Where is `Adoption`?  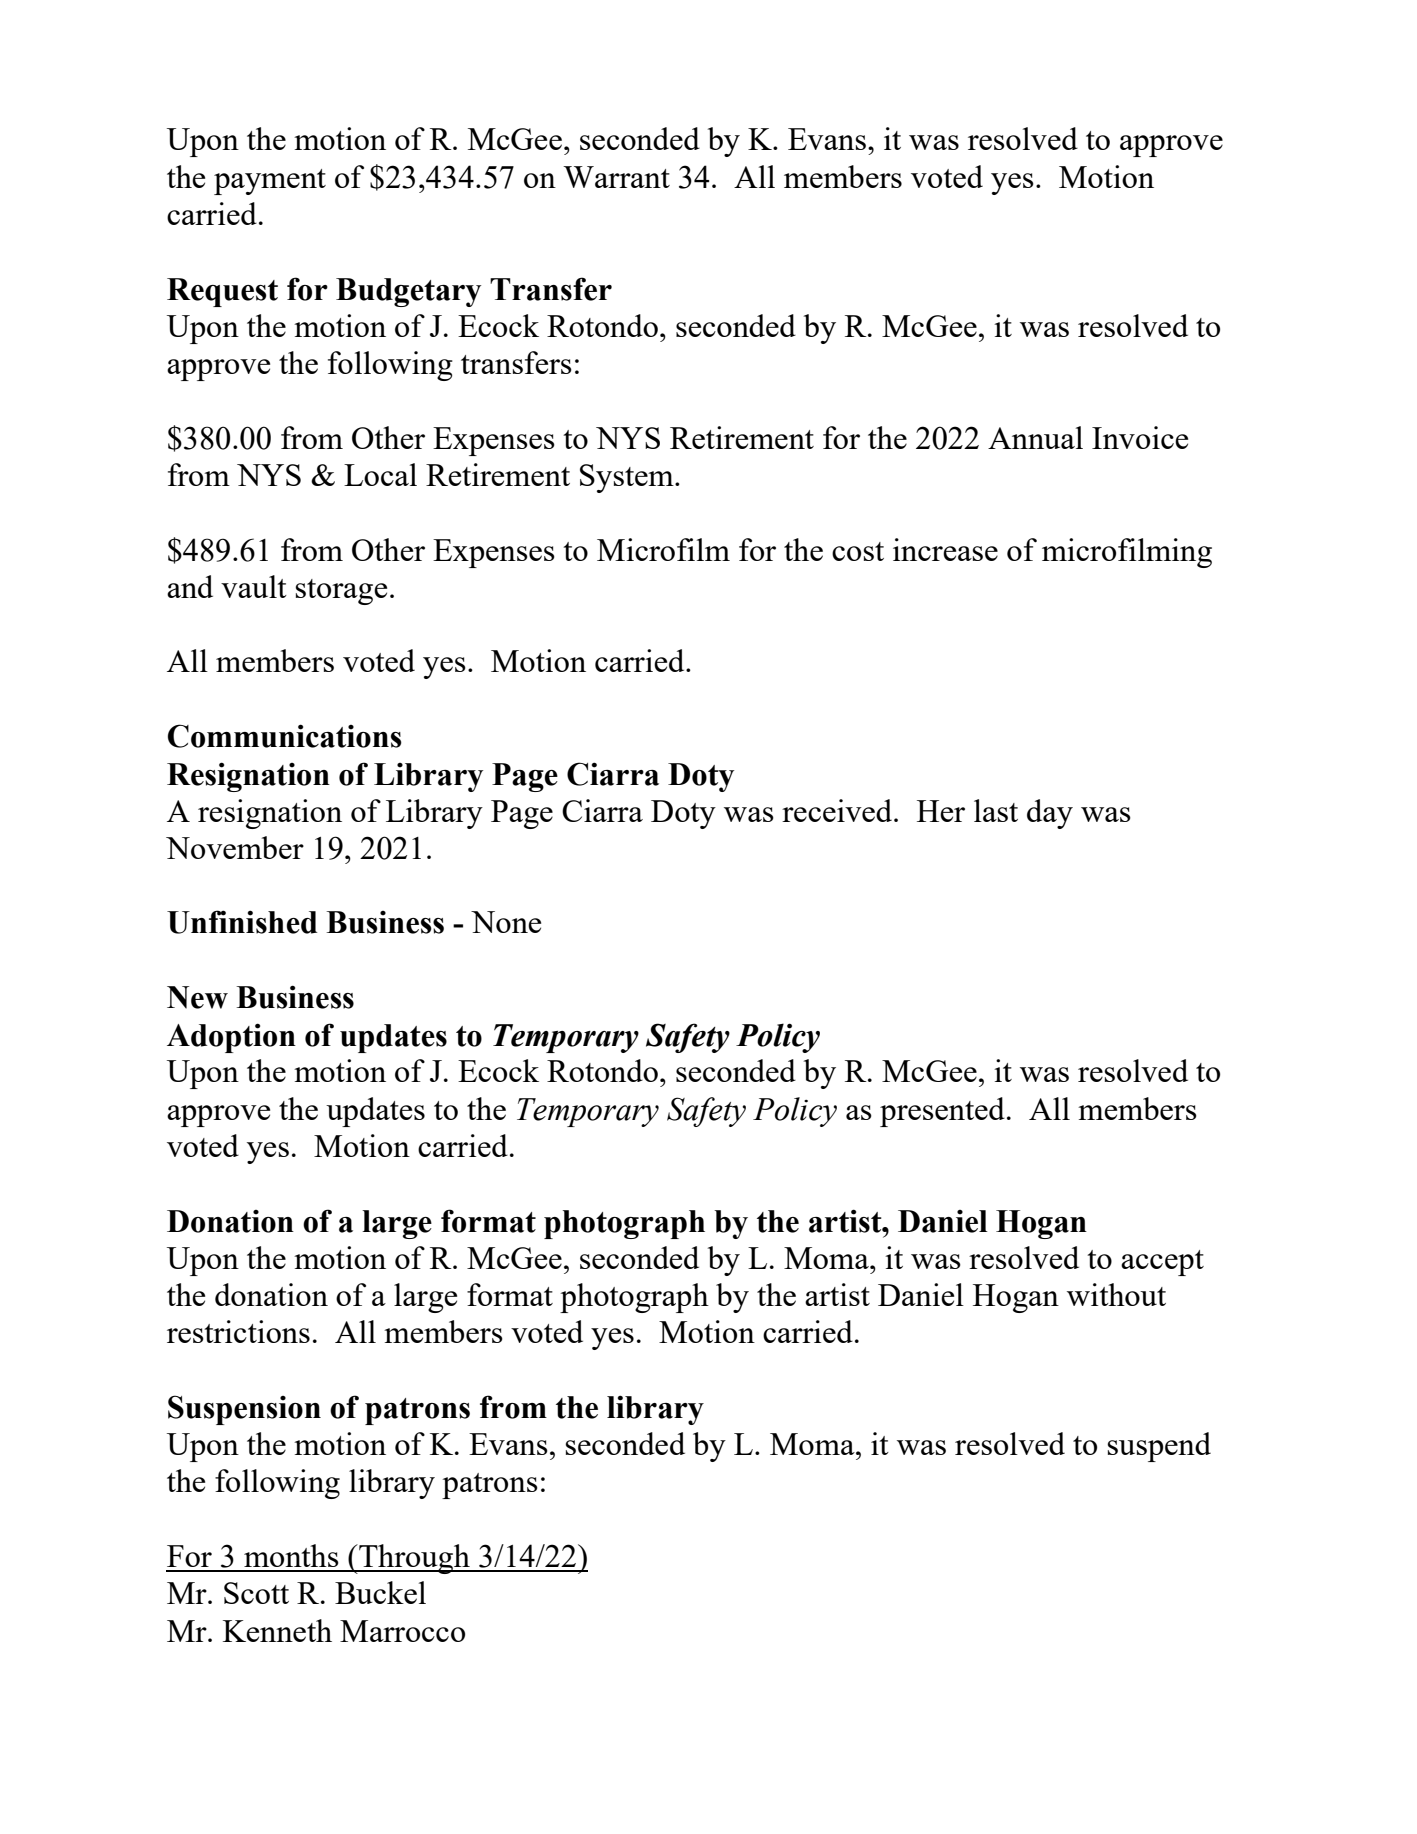
Adoption is located at coordinates (231, 1038).
